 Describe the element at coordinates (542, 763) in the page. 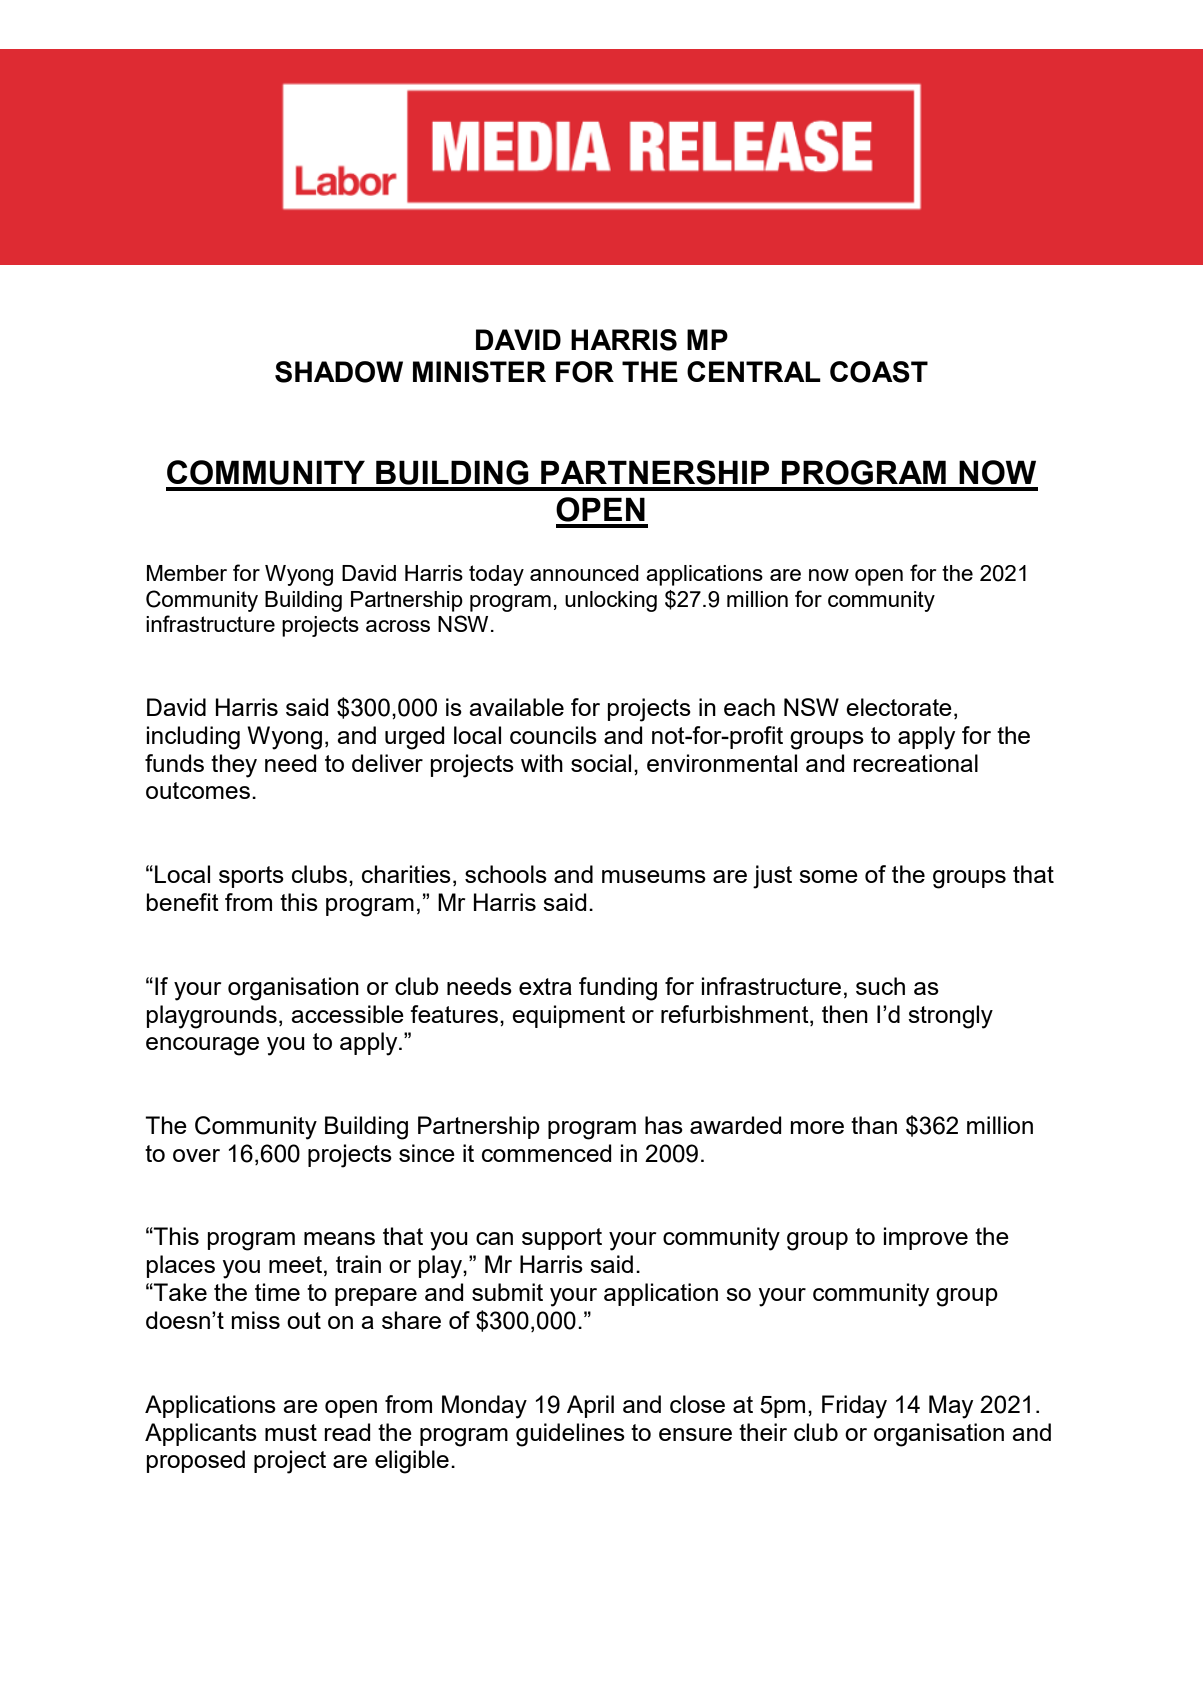

I see `with` at that location.
